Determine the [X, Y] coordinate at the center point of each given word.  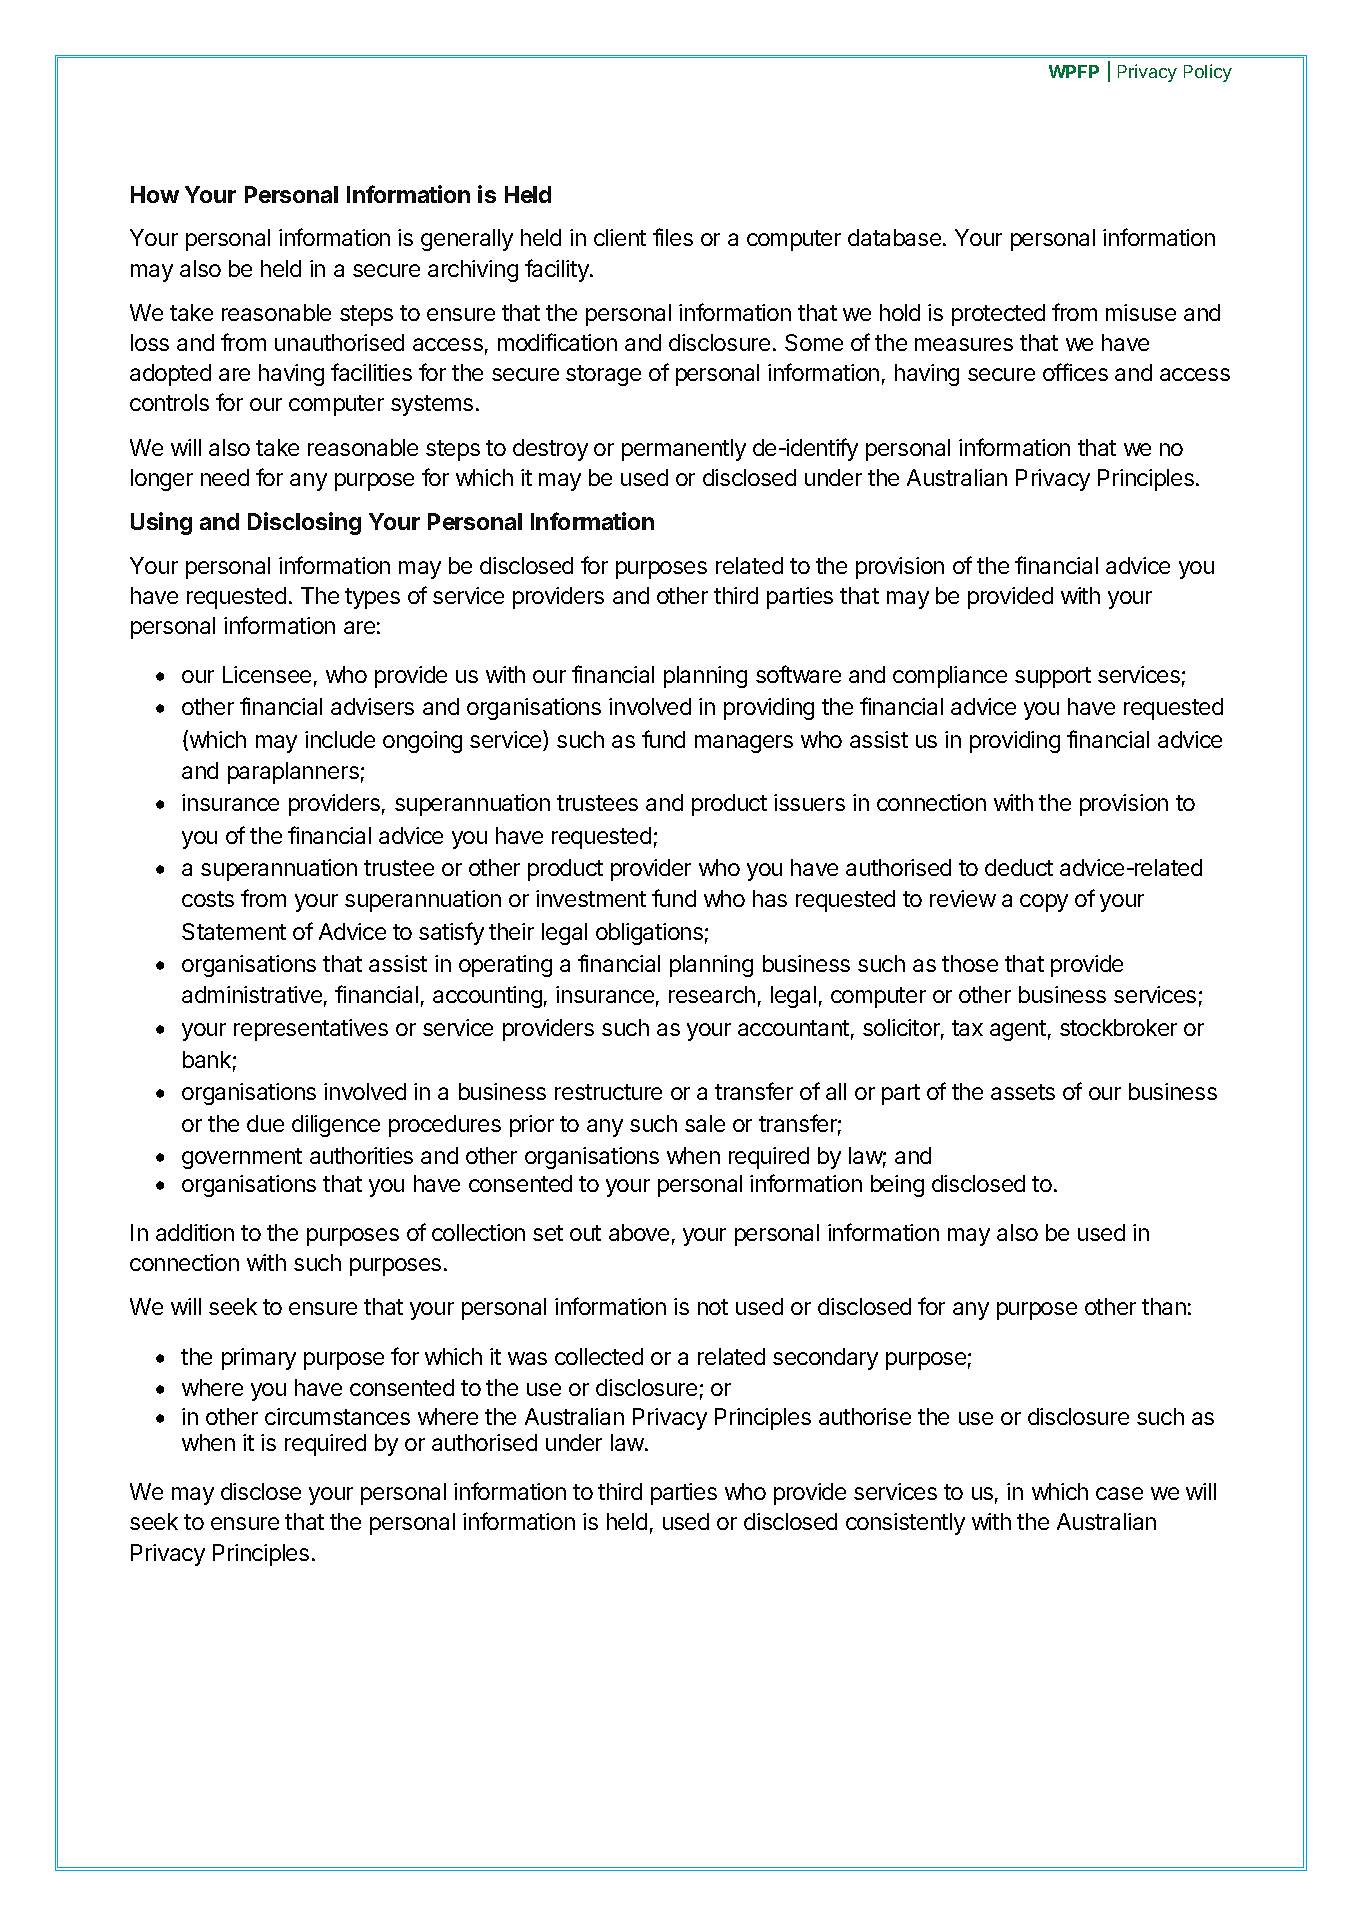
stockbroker [1118, 1027]
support [1053, 677]
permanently [684, 450]
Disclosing [304, 523]
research [712, 994]
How [155, 194]
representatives [311, 1030]
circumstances [337, 1416]
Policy [1208, 73]
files [673, 237]
